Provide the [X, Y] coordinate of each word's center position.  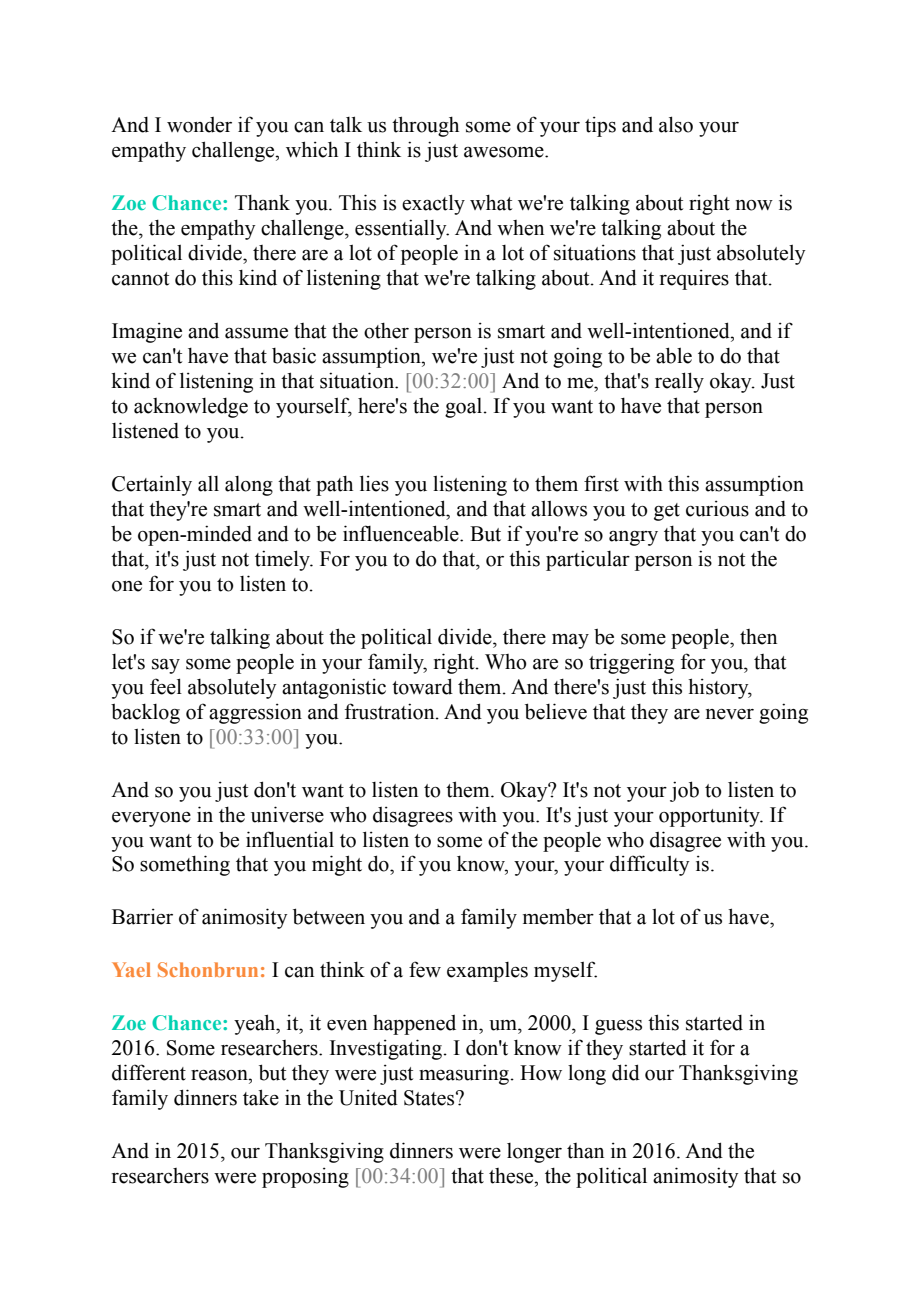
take [261, 1097]
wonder [199, 125]
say [166, 666]
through [425, 126]
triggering [631, 663]
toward [422, 686]
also [676, 124]
